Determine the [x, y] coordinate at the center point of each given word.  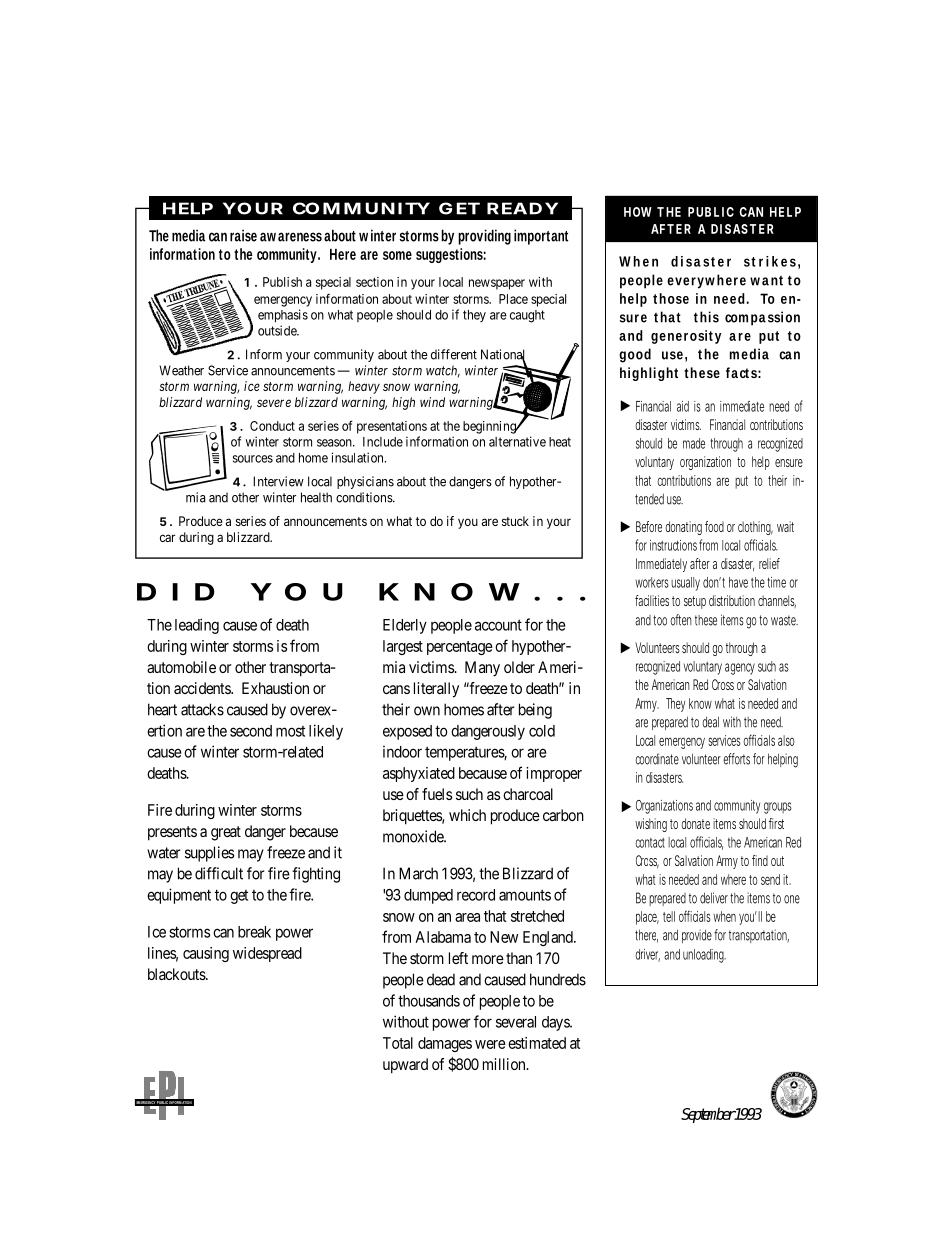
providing [484, 237]
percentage [460, 648]
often [681, 620]
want [766, 281]
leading [197, 626]
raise [243, 235]
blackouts [177, 974]
